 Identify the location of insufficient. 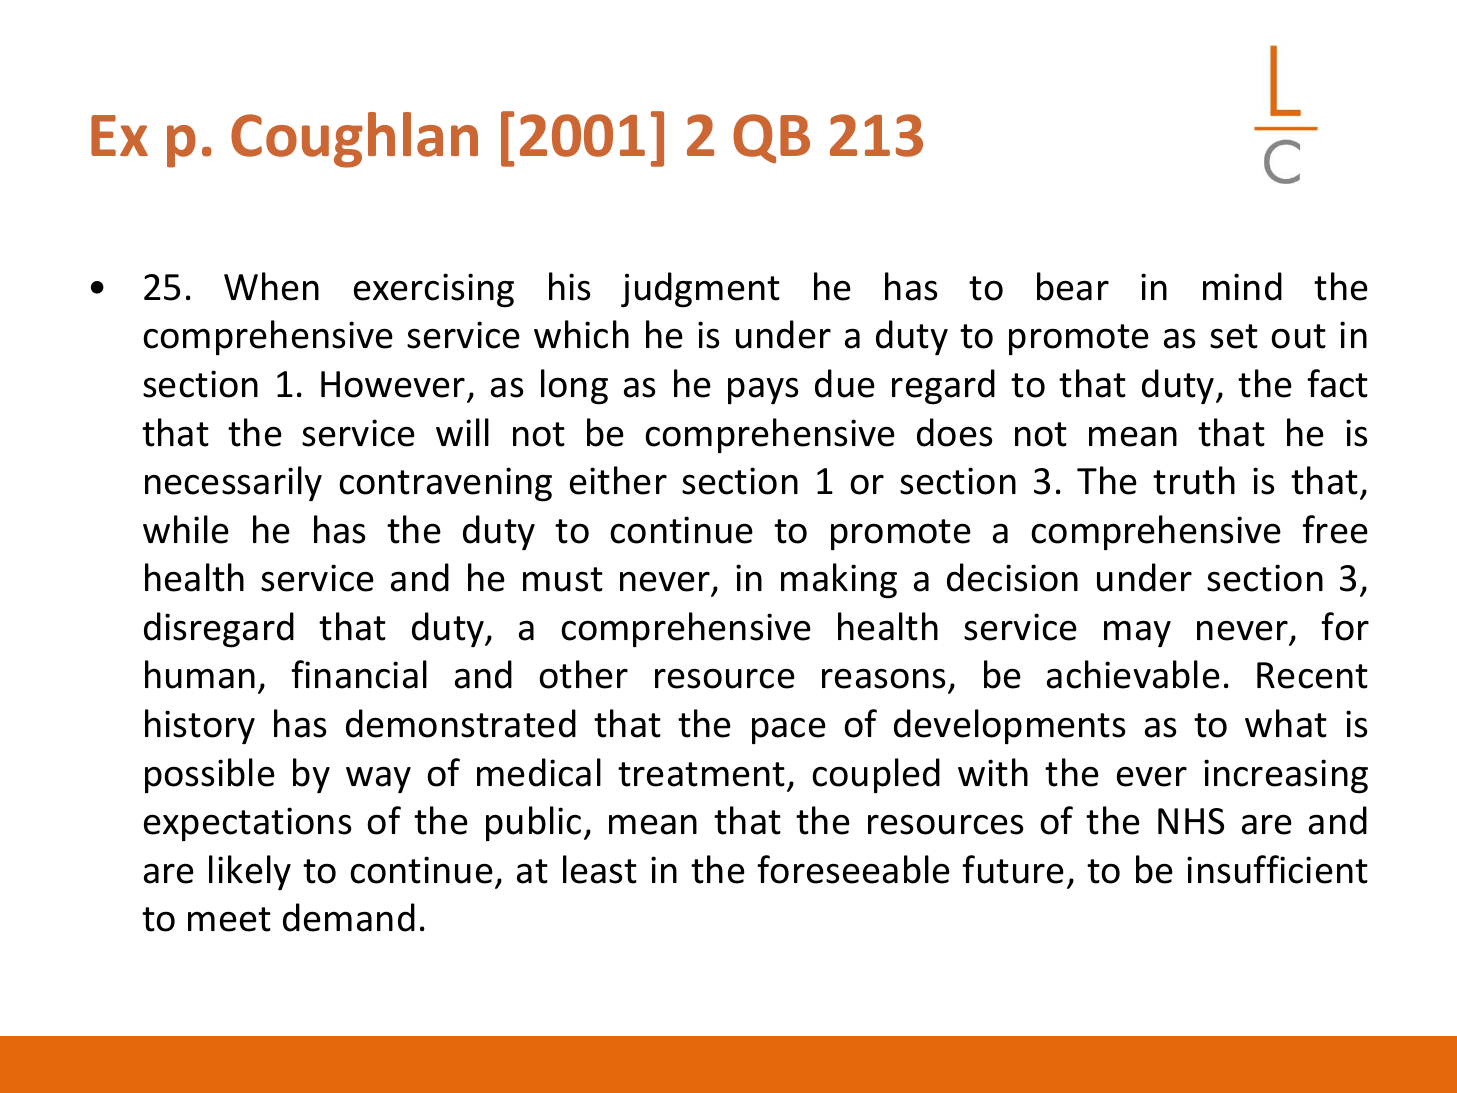
(1277, 869).
